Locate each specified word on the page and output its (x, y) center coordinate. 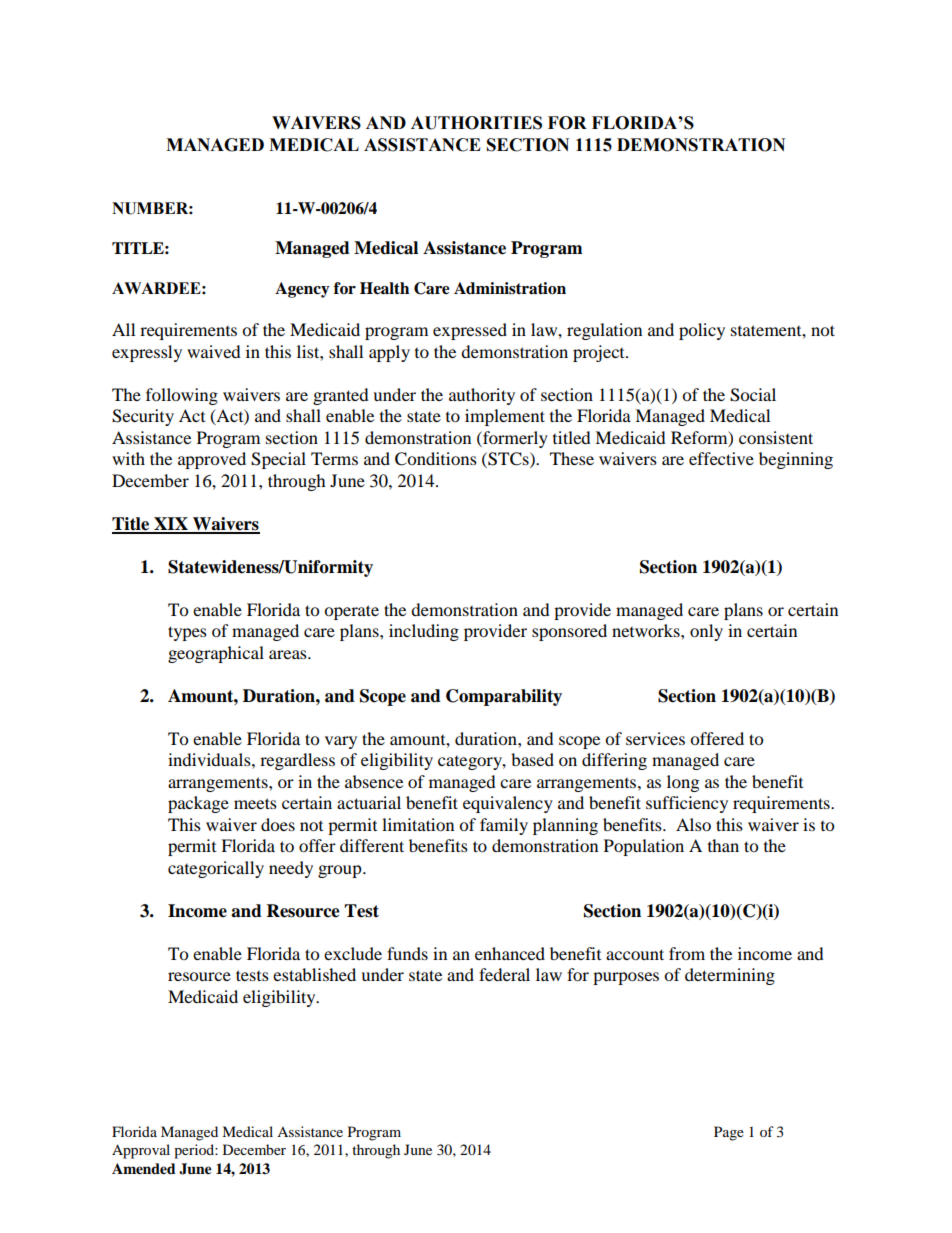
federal (504, 974)
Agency (302, 290)
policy (702, 331)
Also (693, 824)
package (198, 804)
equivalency (508, 804)
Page (729, 1133)
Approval (141, 1151)
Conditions (436, 459)
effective (721, 458)
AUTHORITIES (476, 123)
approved (212, 460)
